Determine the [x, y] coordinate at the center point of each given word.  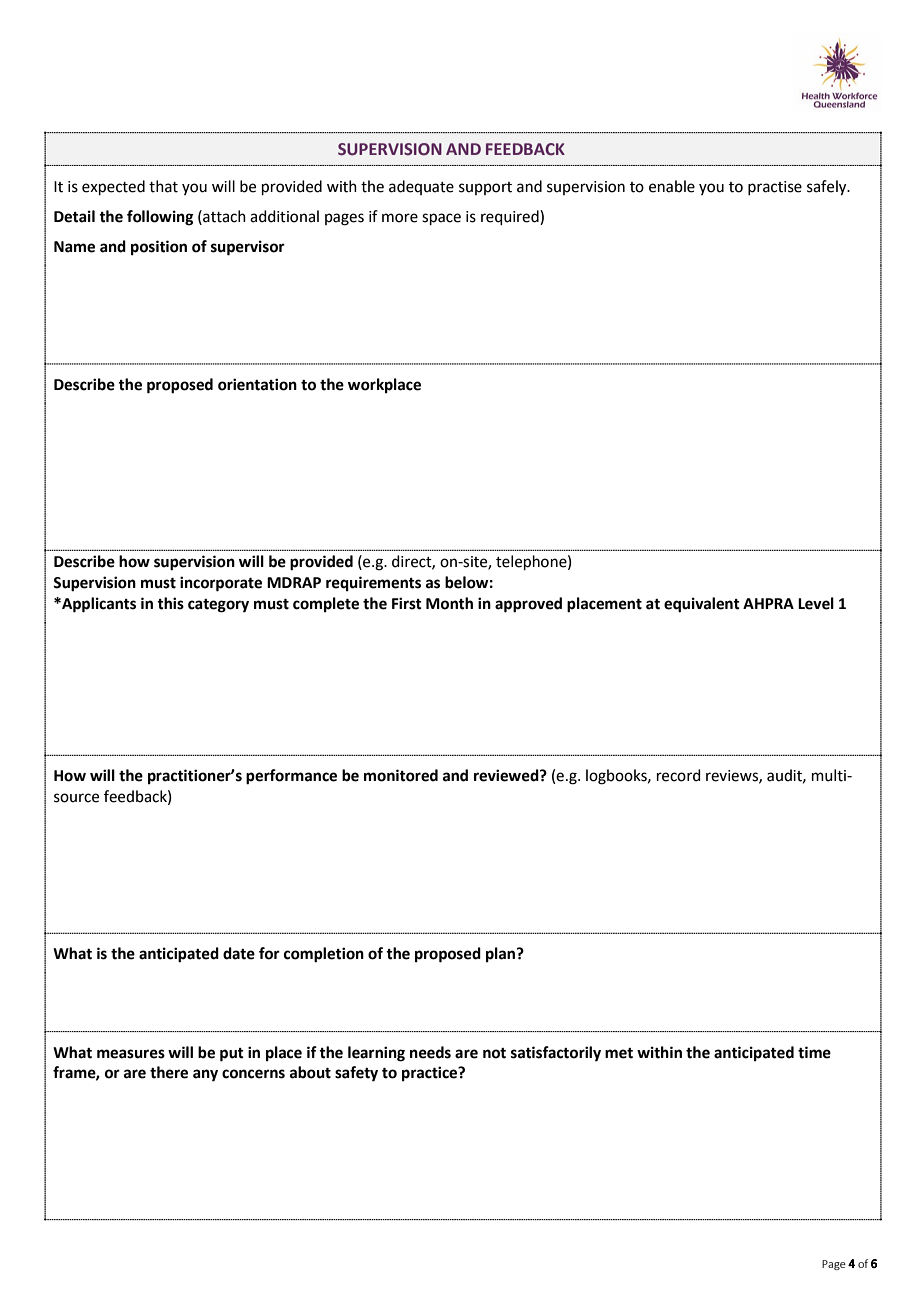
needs [430, 1052]
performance [291, 777]
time [814, 1052]
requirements [373, 584]
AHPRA [768, 603]
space [441, 219]
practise [775, 188]
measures [131, 1054]
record [679, 775]
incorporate [221, 584]
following [160, 218]
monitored [401, 775]
